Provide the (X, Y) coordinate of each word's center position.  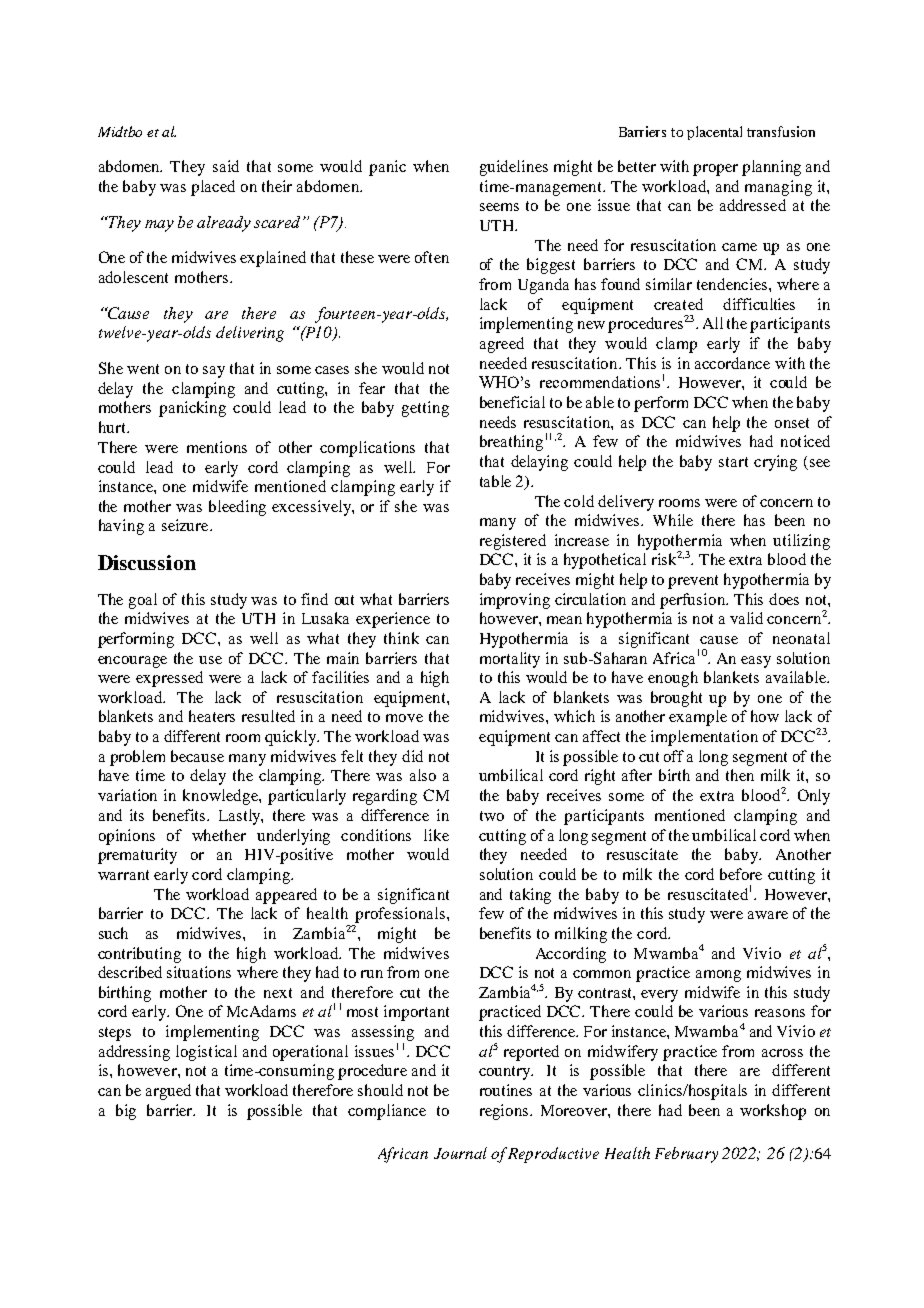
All (713, 323)
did (412, 756)
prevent (693, 582)
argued (168, 1092)
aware (768, 915)
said (226, 166)
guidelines (514, 168)
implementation (704, 738)
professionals (400, 915)
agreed (502, 345)
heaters (212, 716)
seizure (186, 525)
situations (199, 972)
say (214, 372)
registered (513, 542)
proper (715, 170)
